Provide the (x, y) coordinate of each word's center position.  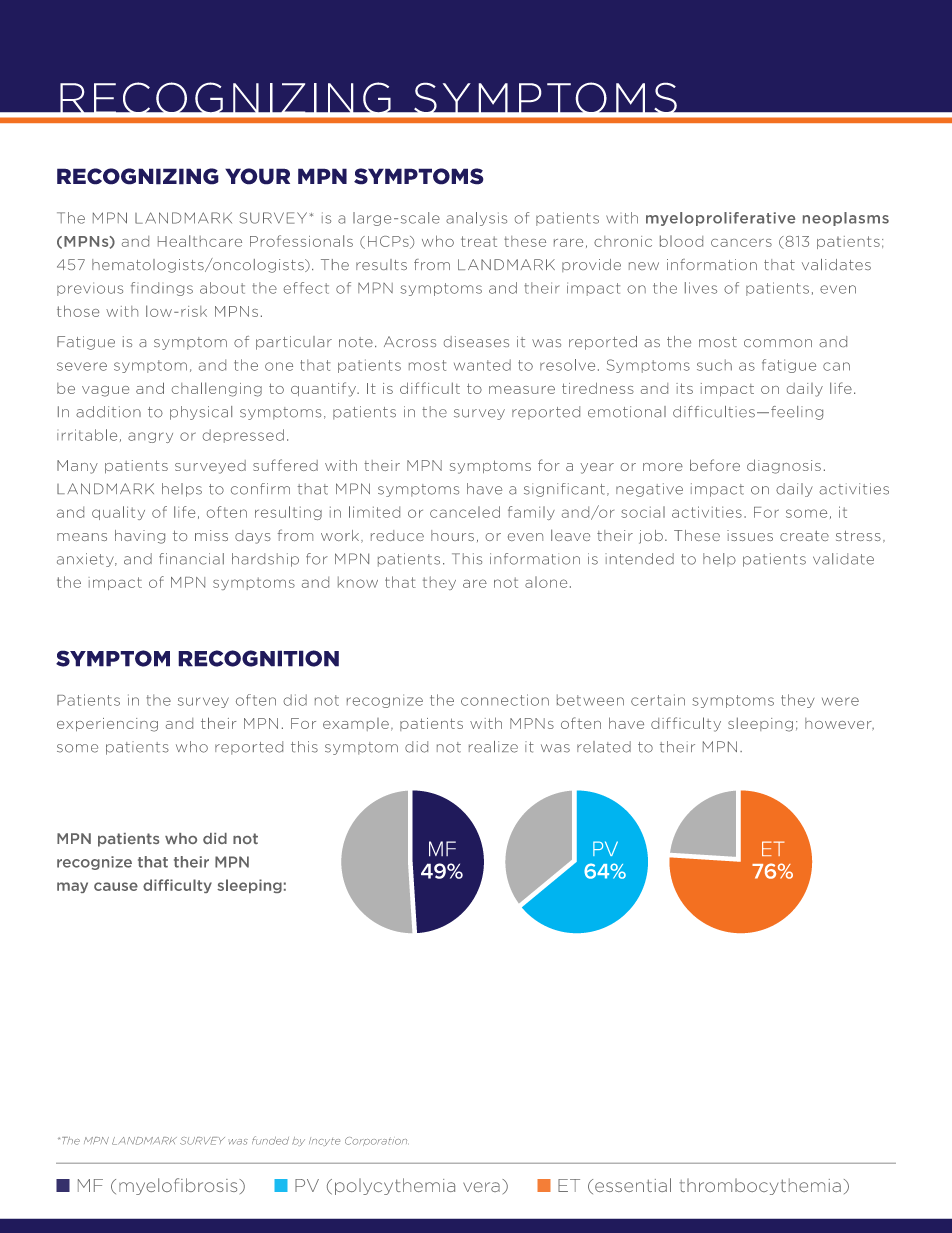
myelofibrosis (179, 1186)
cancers (741, 243)
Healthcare (200, 241)
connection (505, 700)
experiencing (107, 725)
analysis (476, 219)
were (840, 701)
